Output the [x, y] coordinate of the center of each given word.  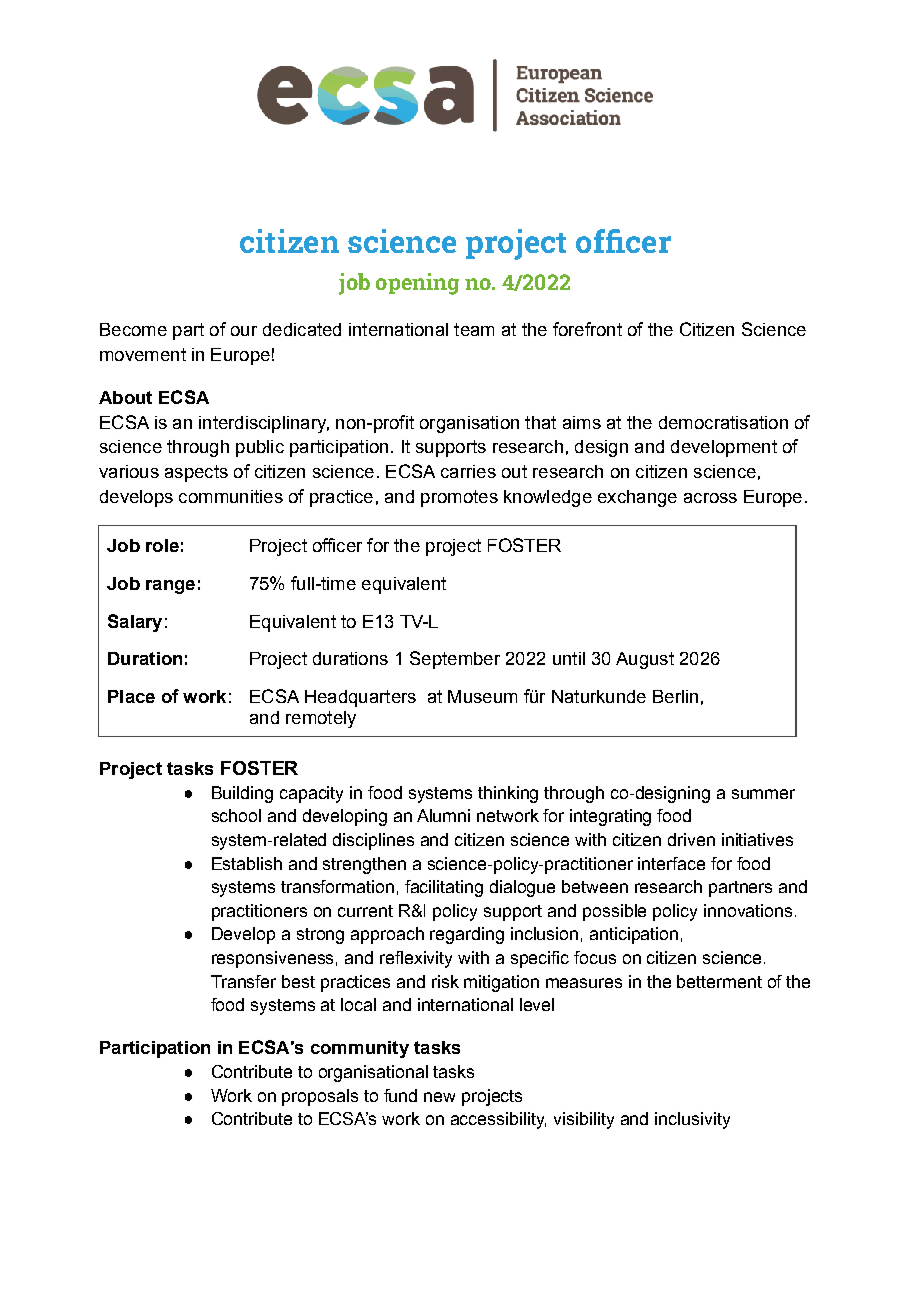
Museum [482, 696]
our [244, 331]
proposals [320, 1097]
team [474, 329]
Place [131, 696]
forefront [587, 329]
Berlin [675, 696]
